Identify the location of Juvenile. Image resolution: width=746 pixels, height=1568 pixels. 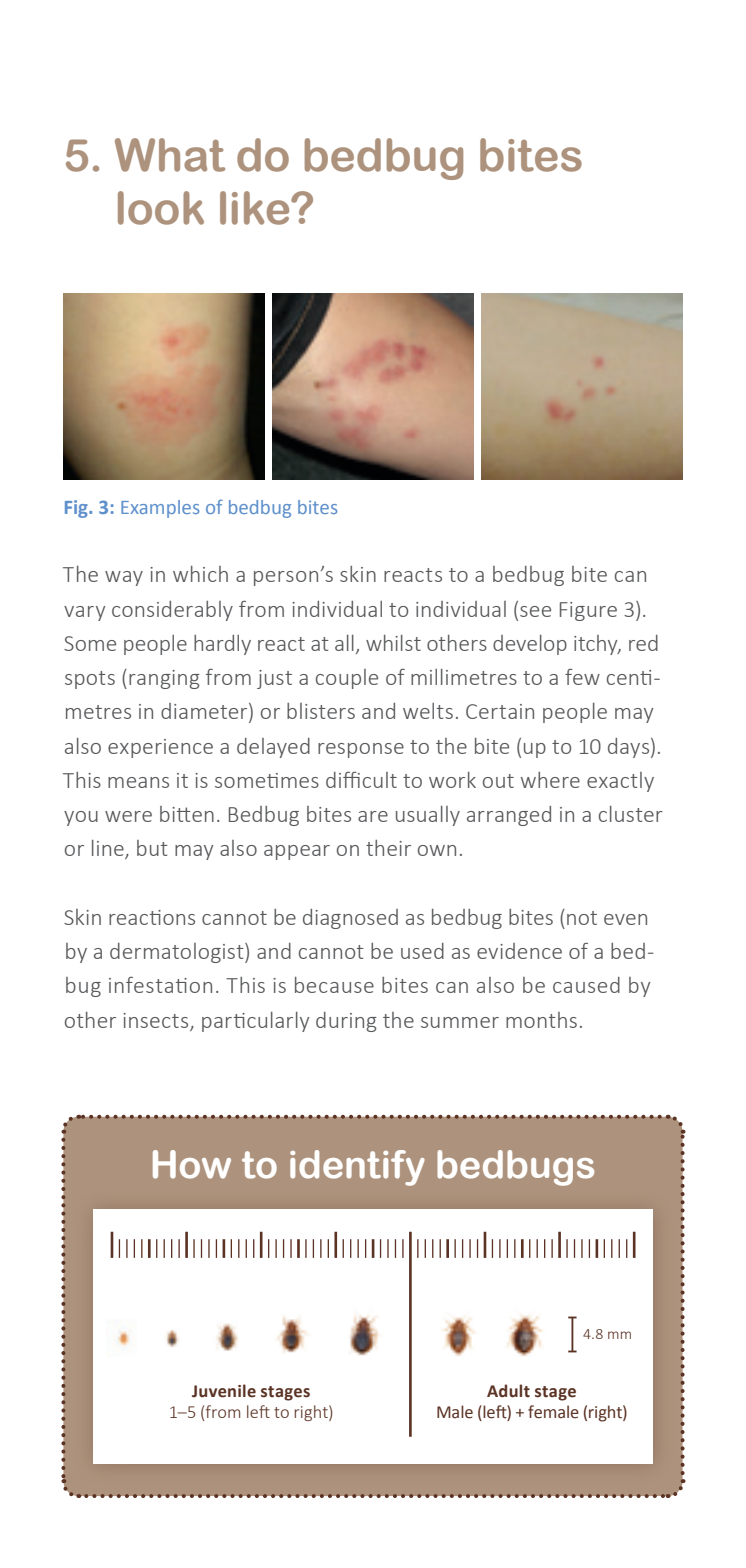
(224, 1391).
